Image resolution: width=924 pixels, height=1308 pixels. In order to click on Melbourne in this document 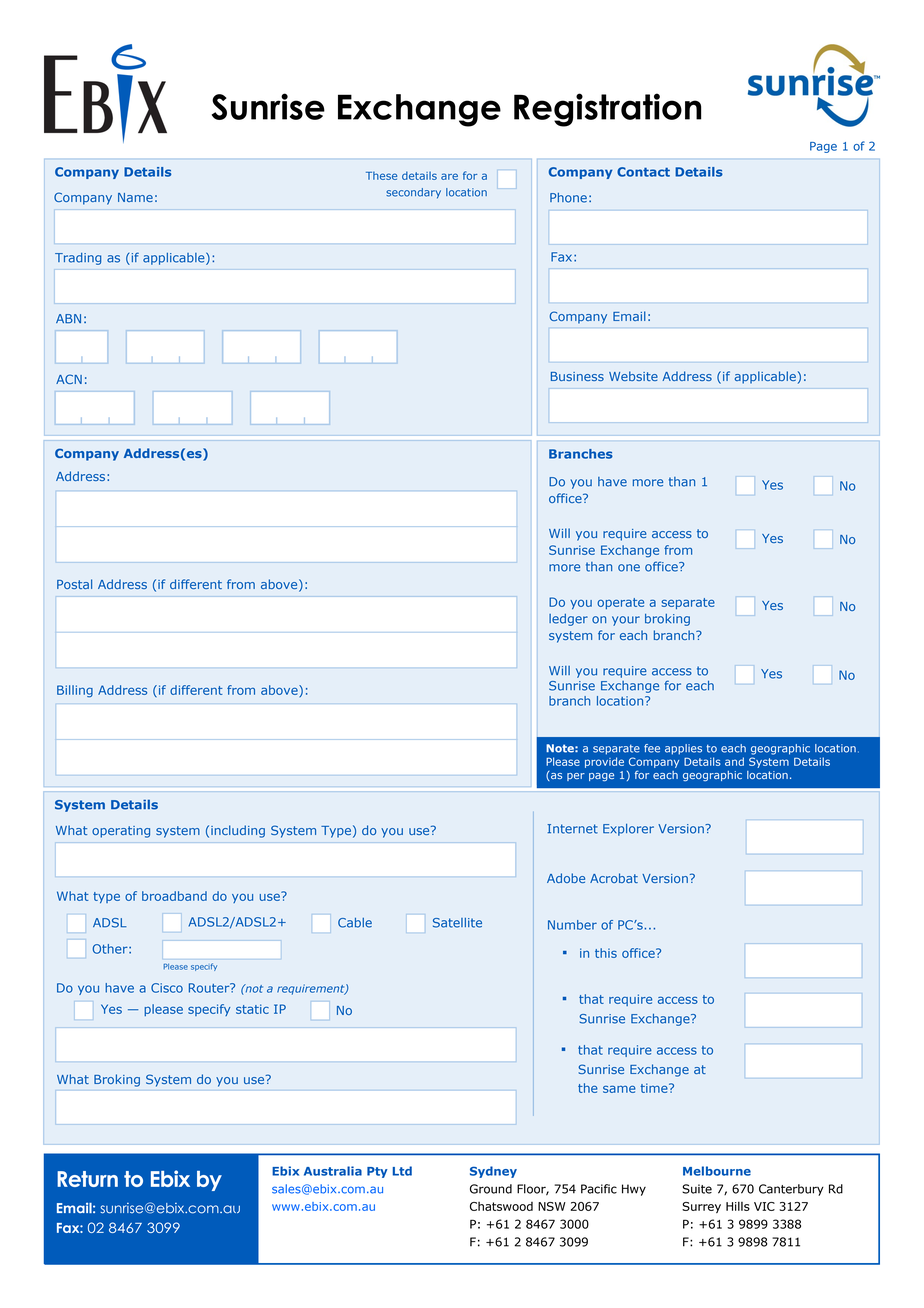, I will do `click(717, 1171)`.
